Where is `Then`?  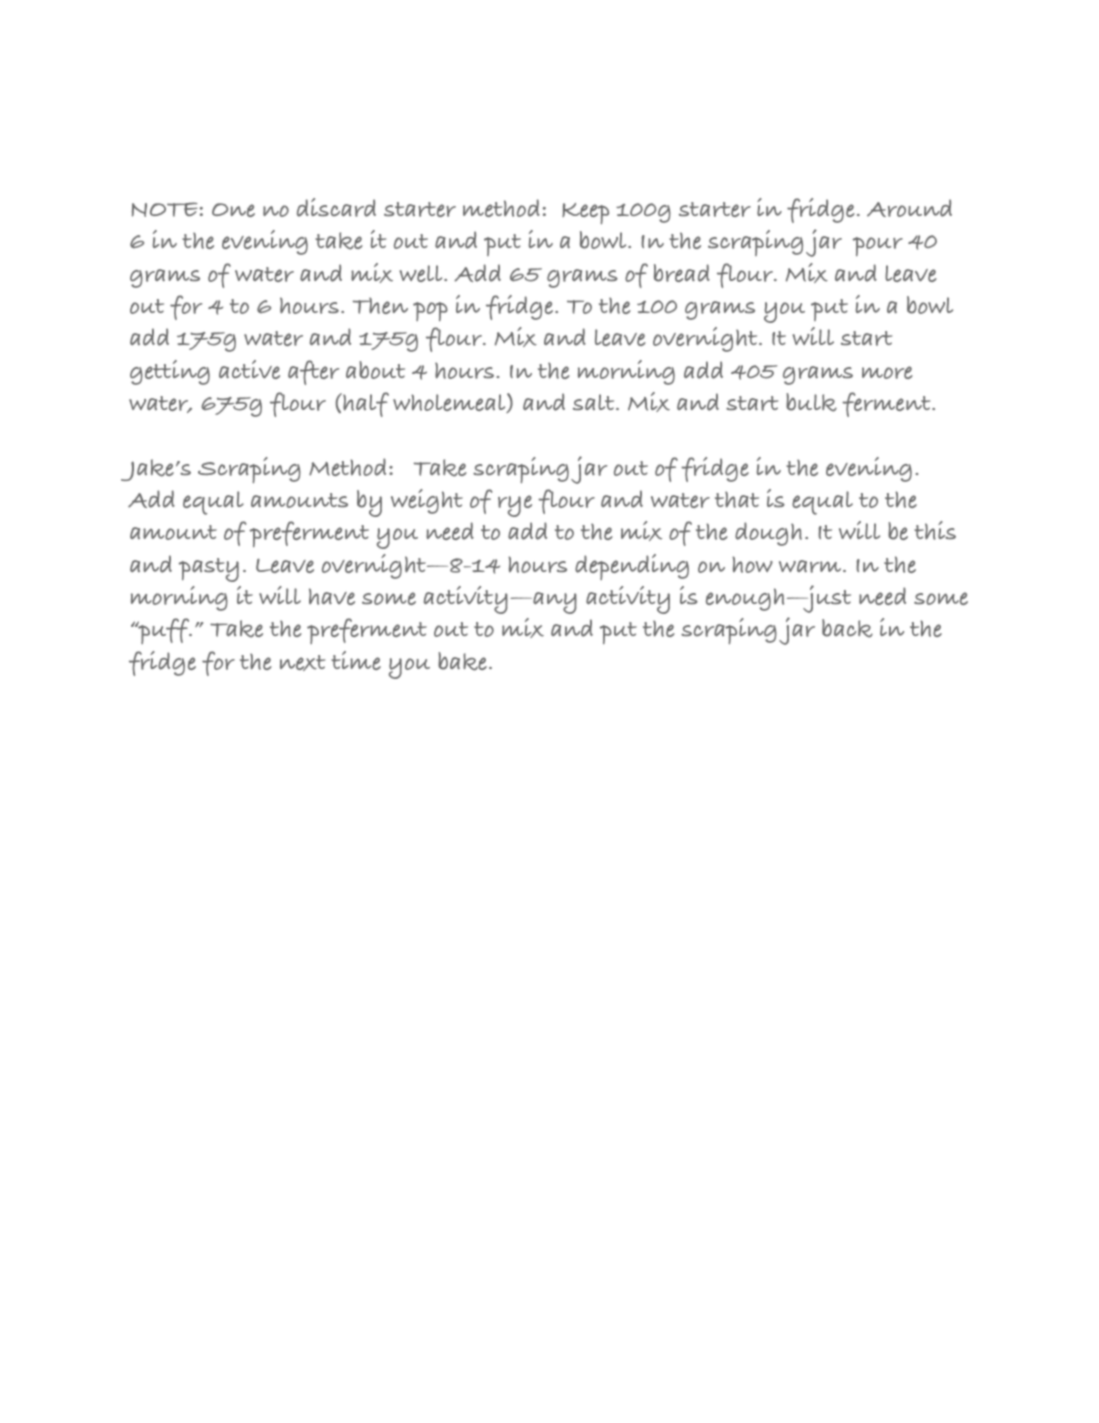
Then is located at coordinates (380, 305).
